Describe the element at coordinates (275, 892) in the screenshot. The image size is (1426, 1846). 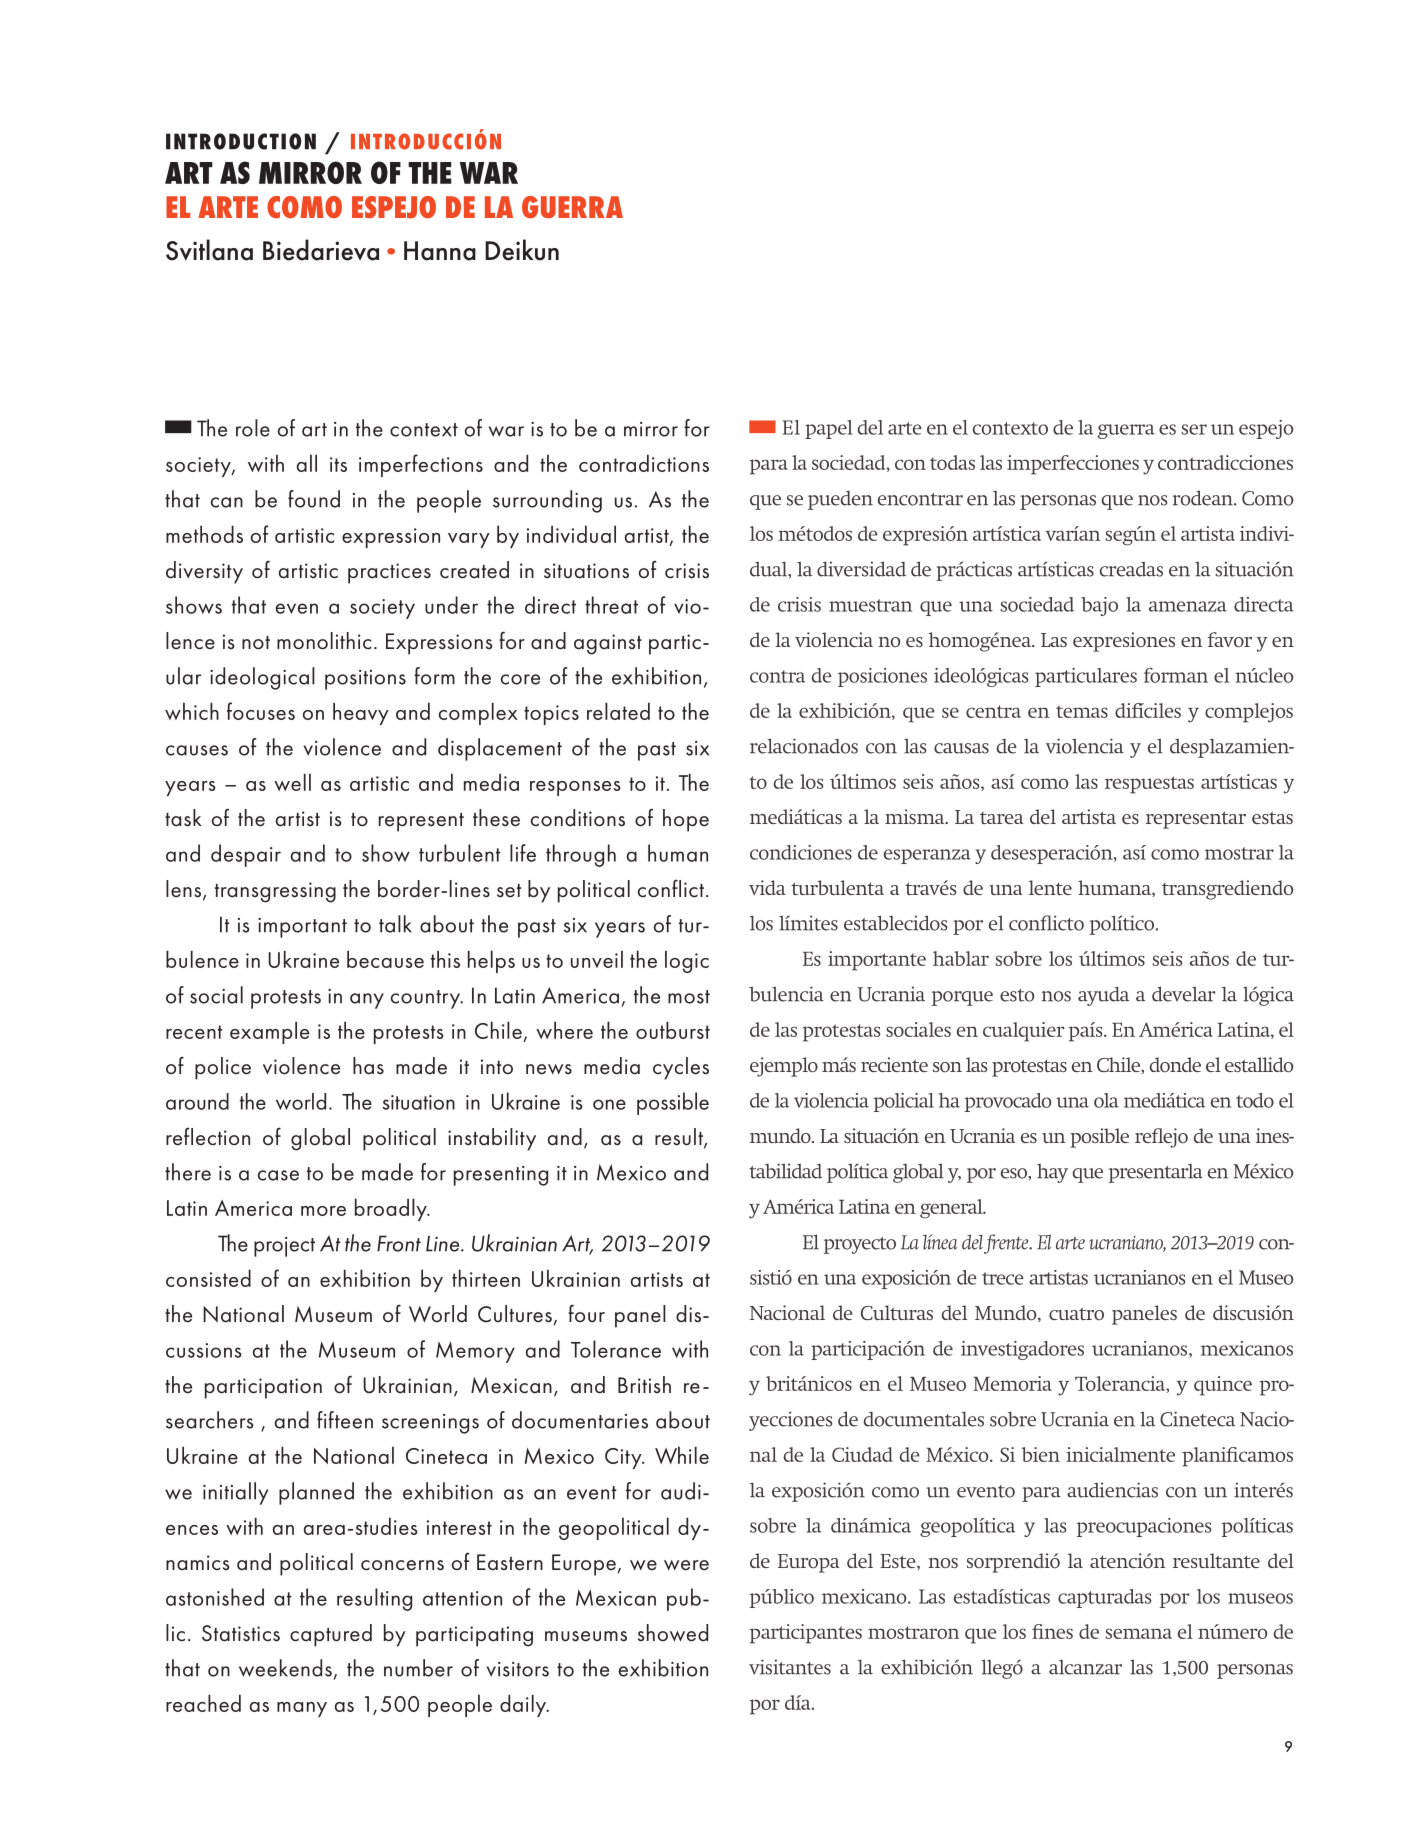
I see `transgressing` at that location.
